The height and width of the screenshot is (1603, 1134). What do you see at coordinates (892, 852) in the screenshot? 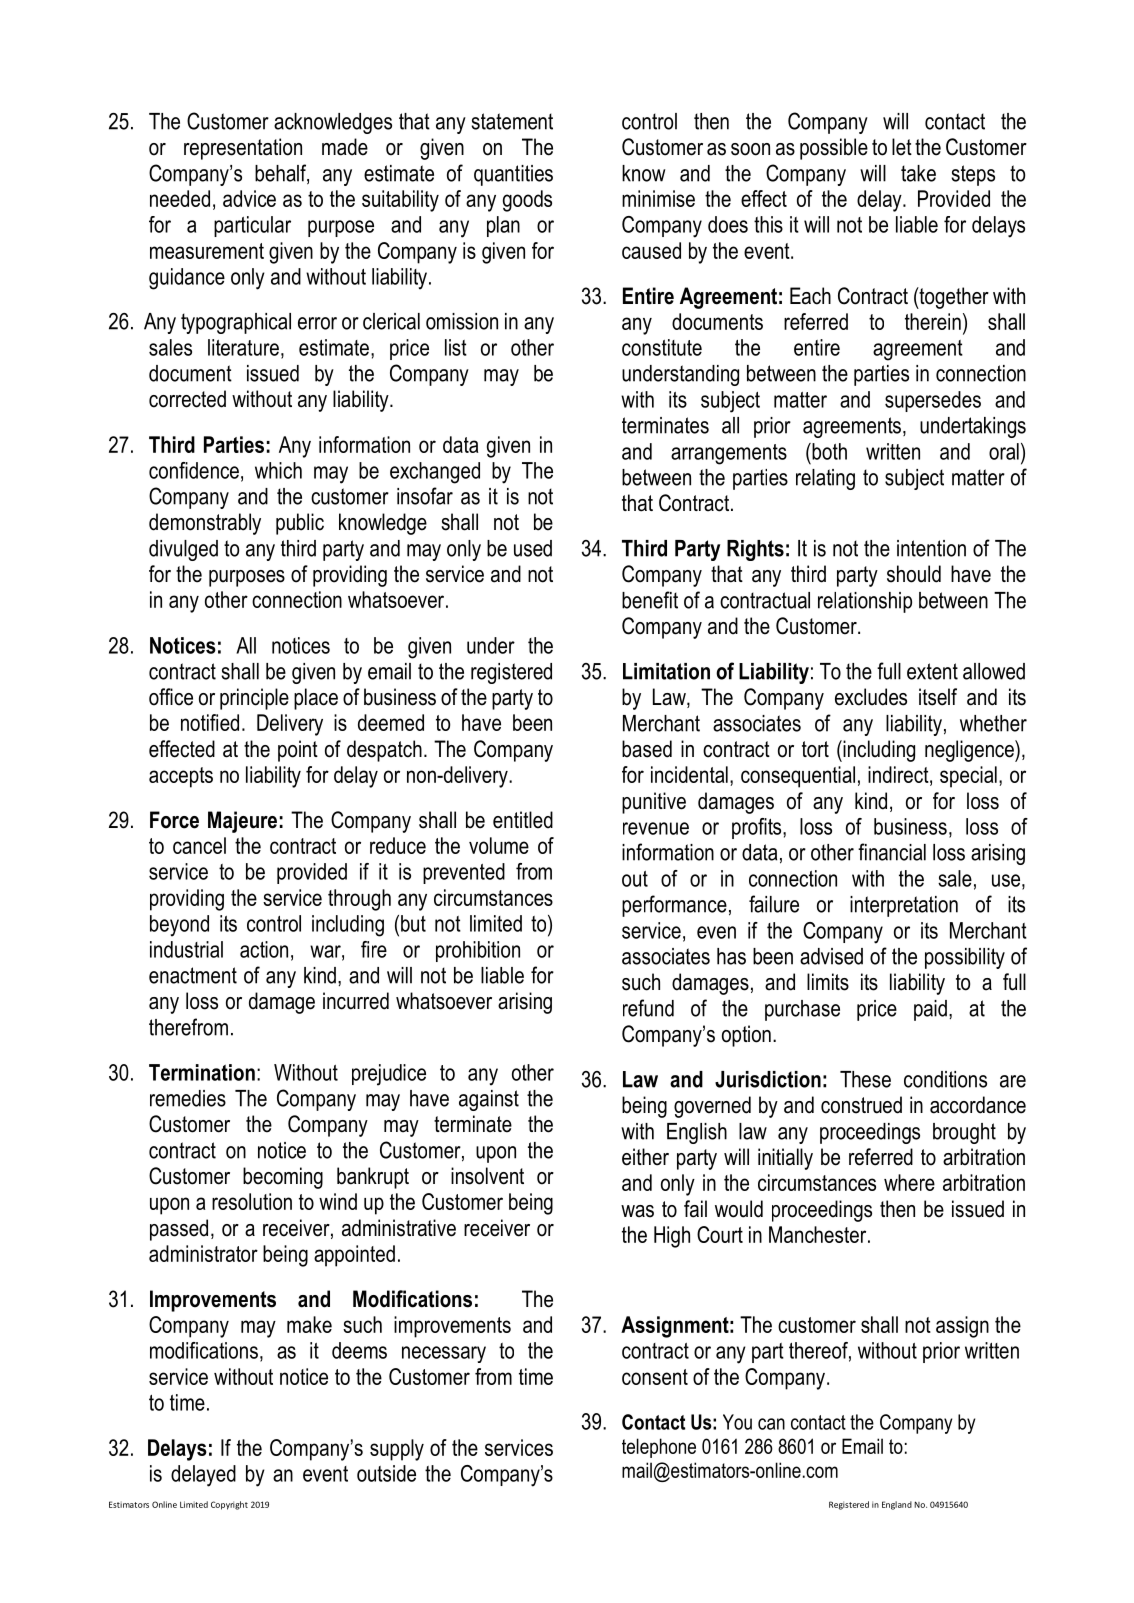
I see `financial` at bounding box center [892, 852].
